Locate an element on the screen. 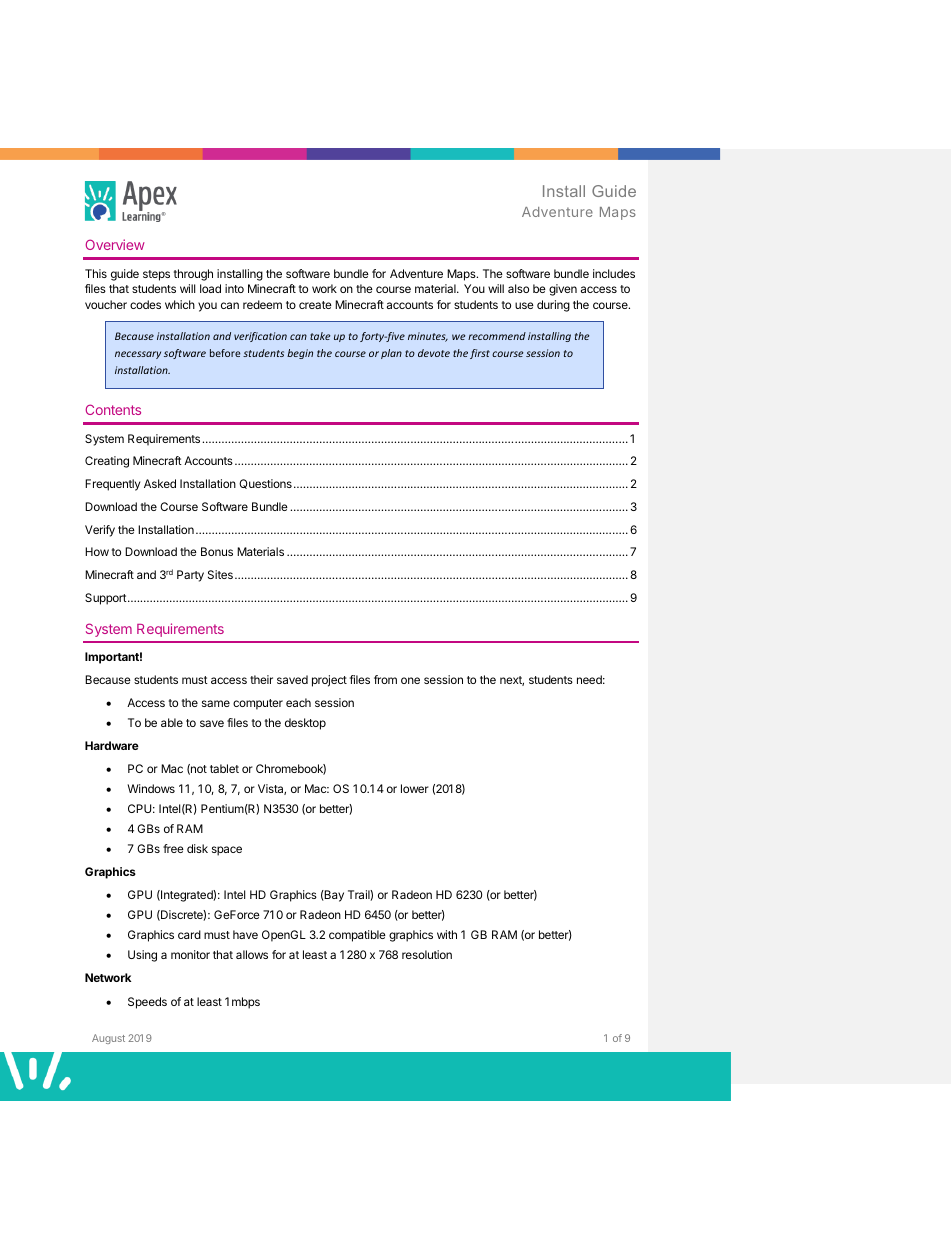 The width and height of the screenshot is (952, 1233). Hardware is located at coordinates (112, 745).
